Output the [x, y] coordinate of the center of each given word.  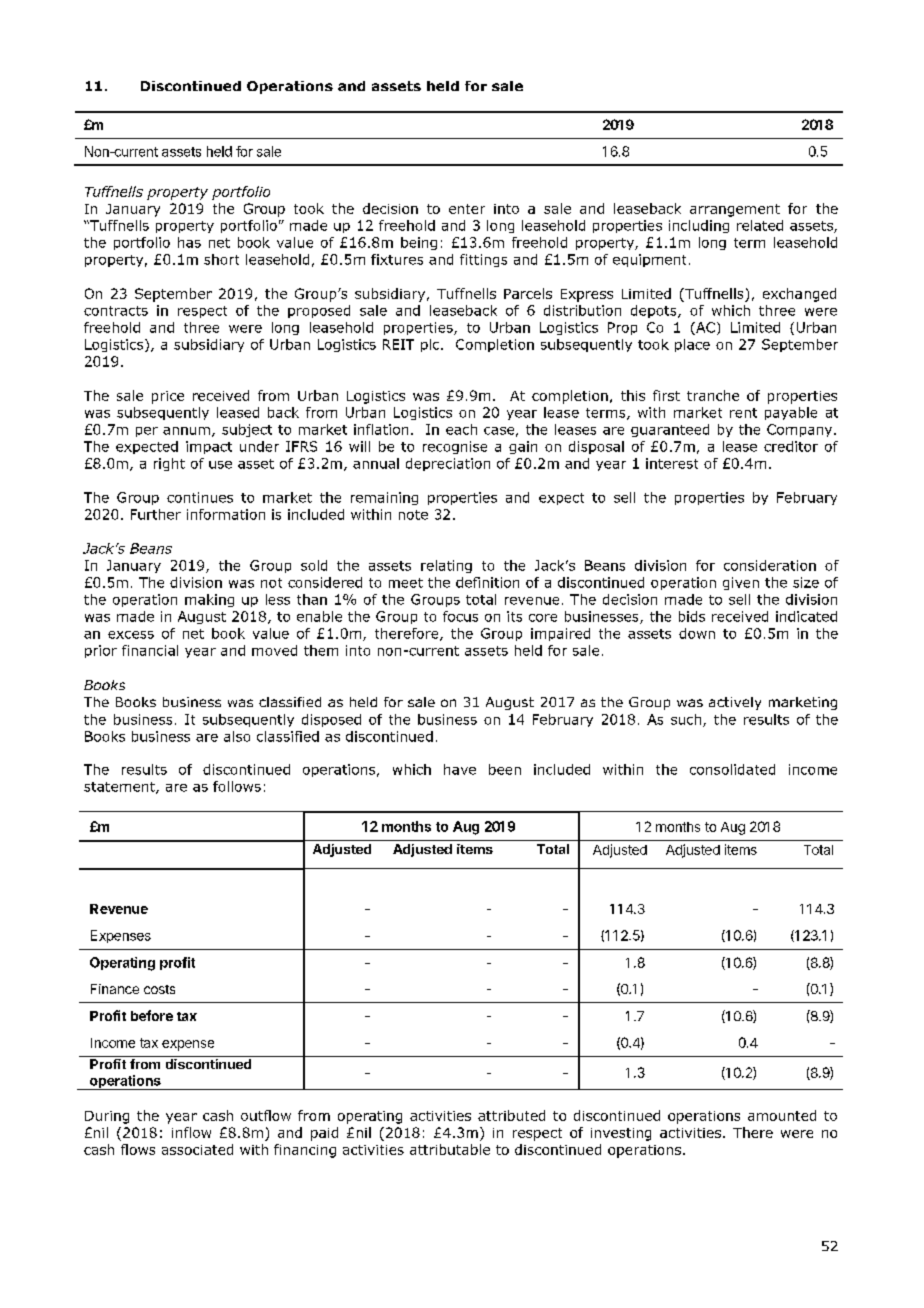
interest [672, 463]
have [460, 769]
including [699, 226]
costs [159, 989]
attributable [450, 1149]
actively [735, 703]
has [189, 242]
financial [150, 650]
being [419, 243]
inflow [191, 1132]
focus [460, 616]
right [169, 464]
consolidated [732, 769]
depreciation [448, 464]
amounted [782, 1115]
